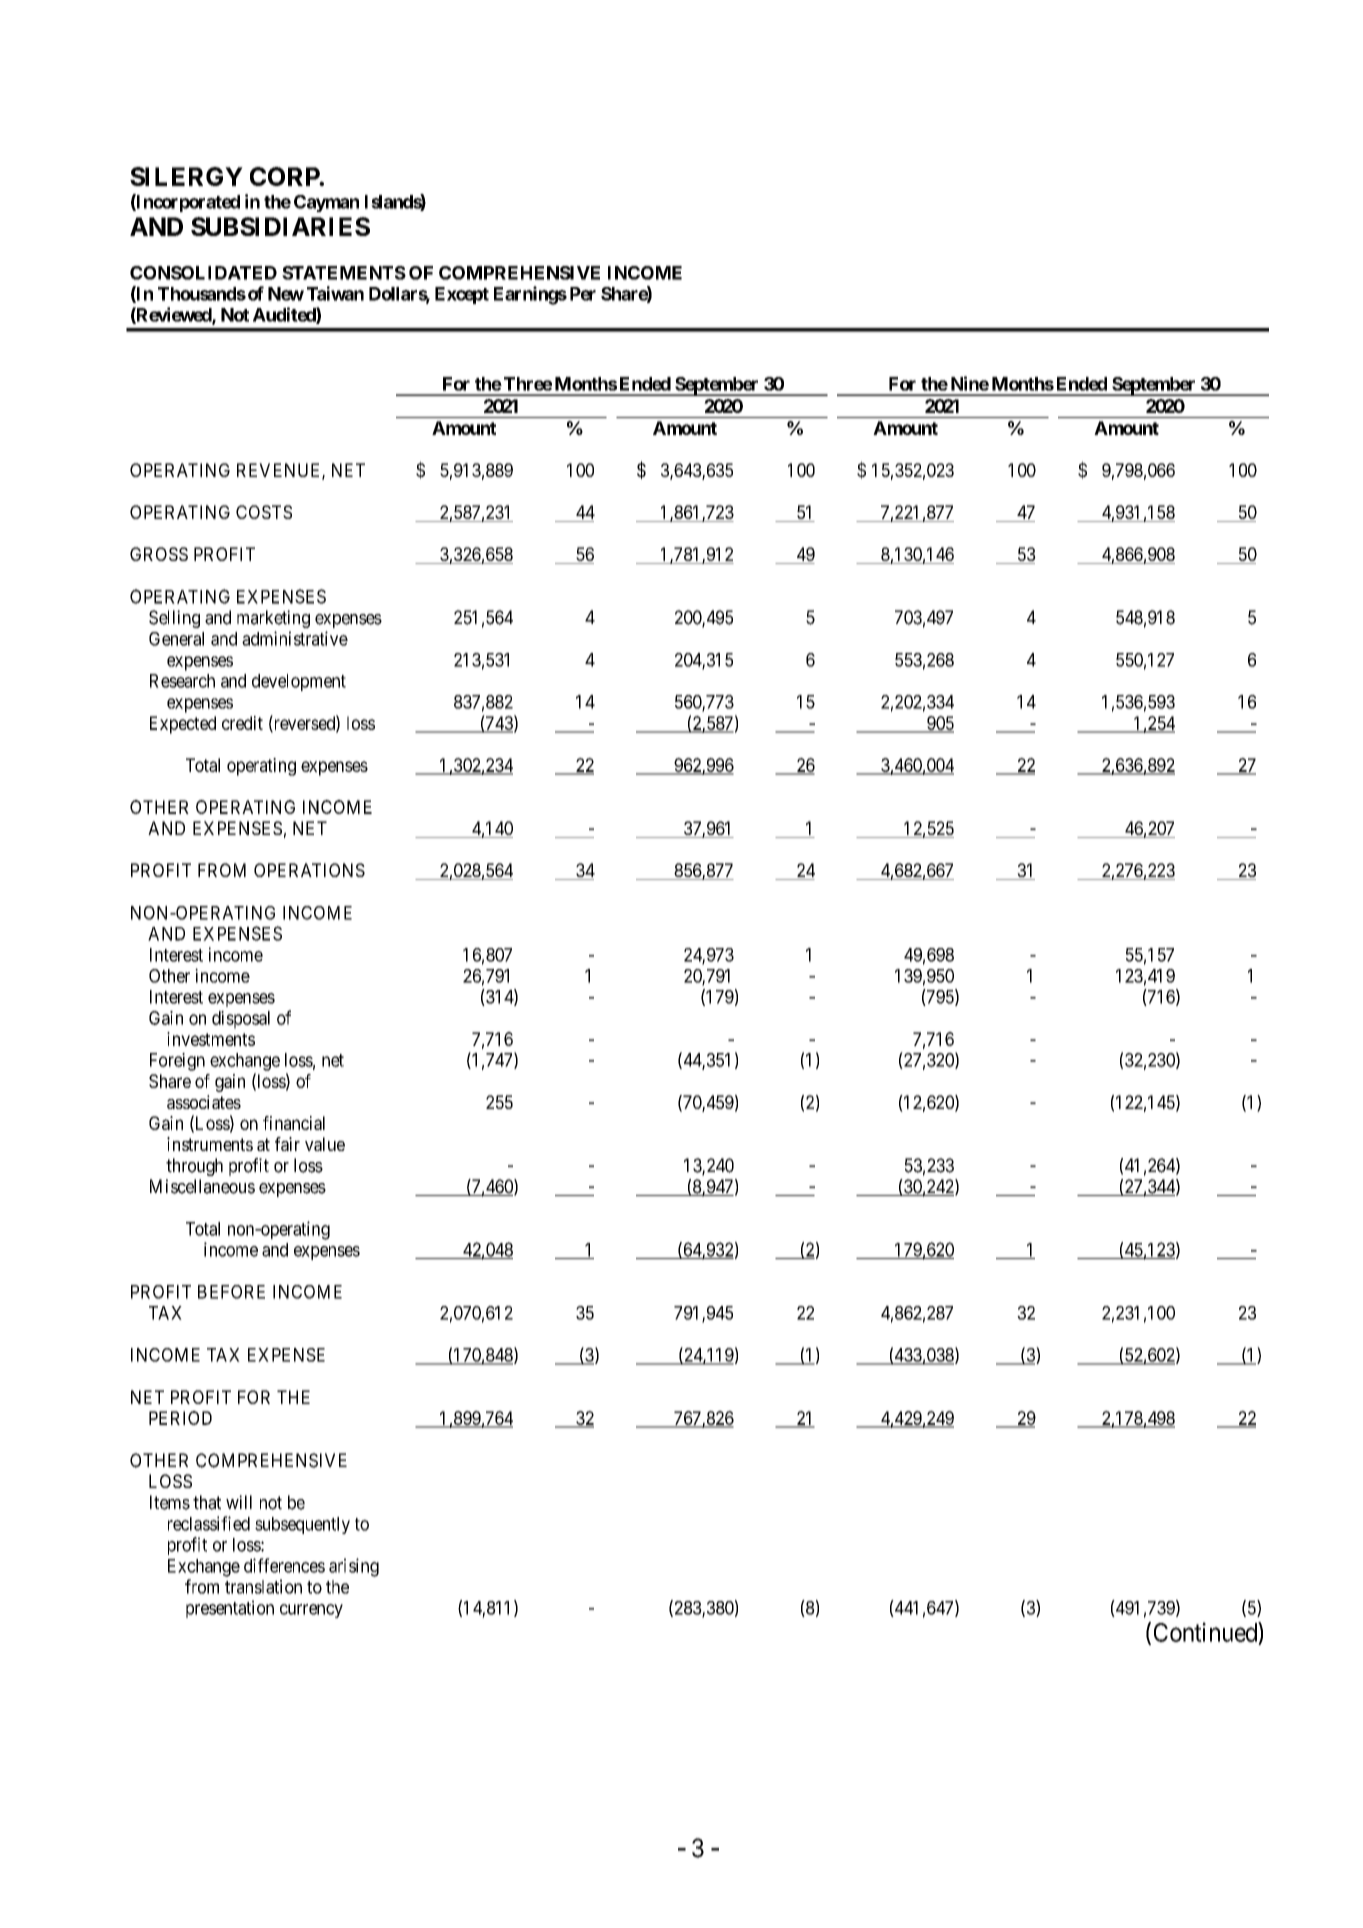  I want to click on administrative, so click(295, 638).
